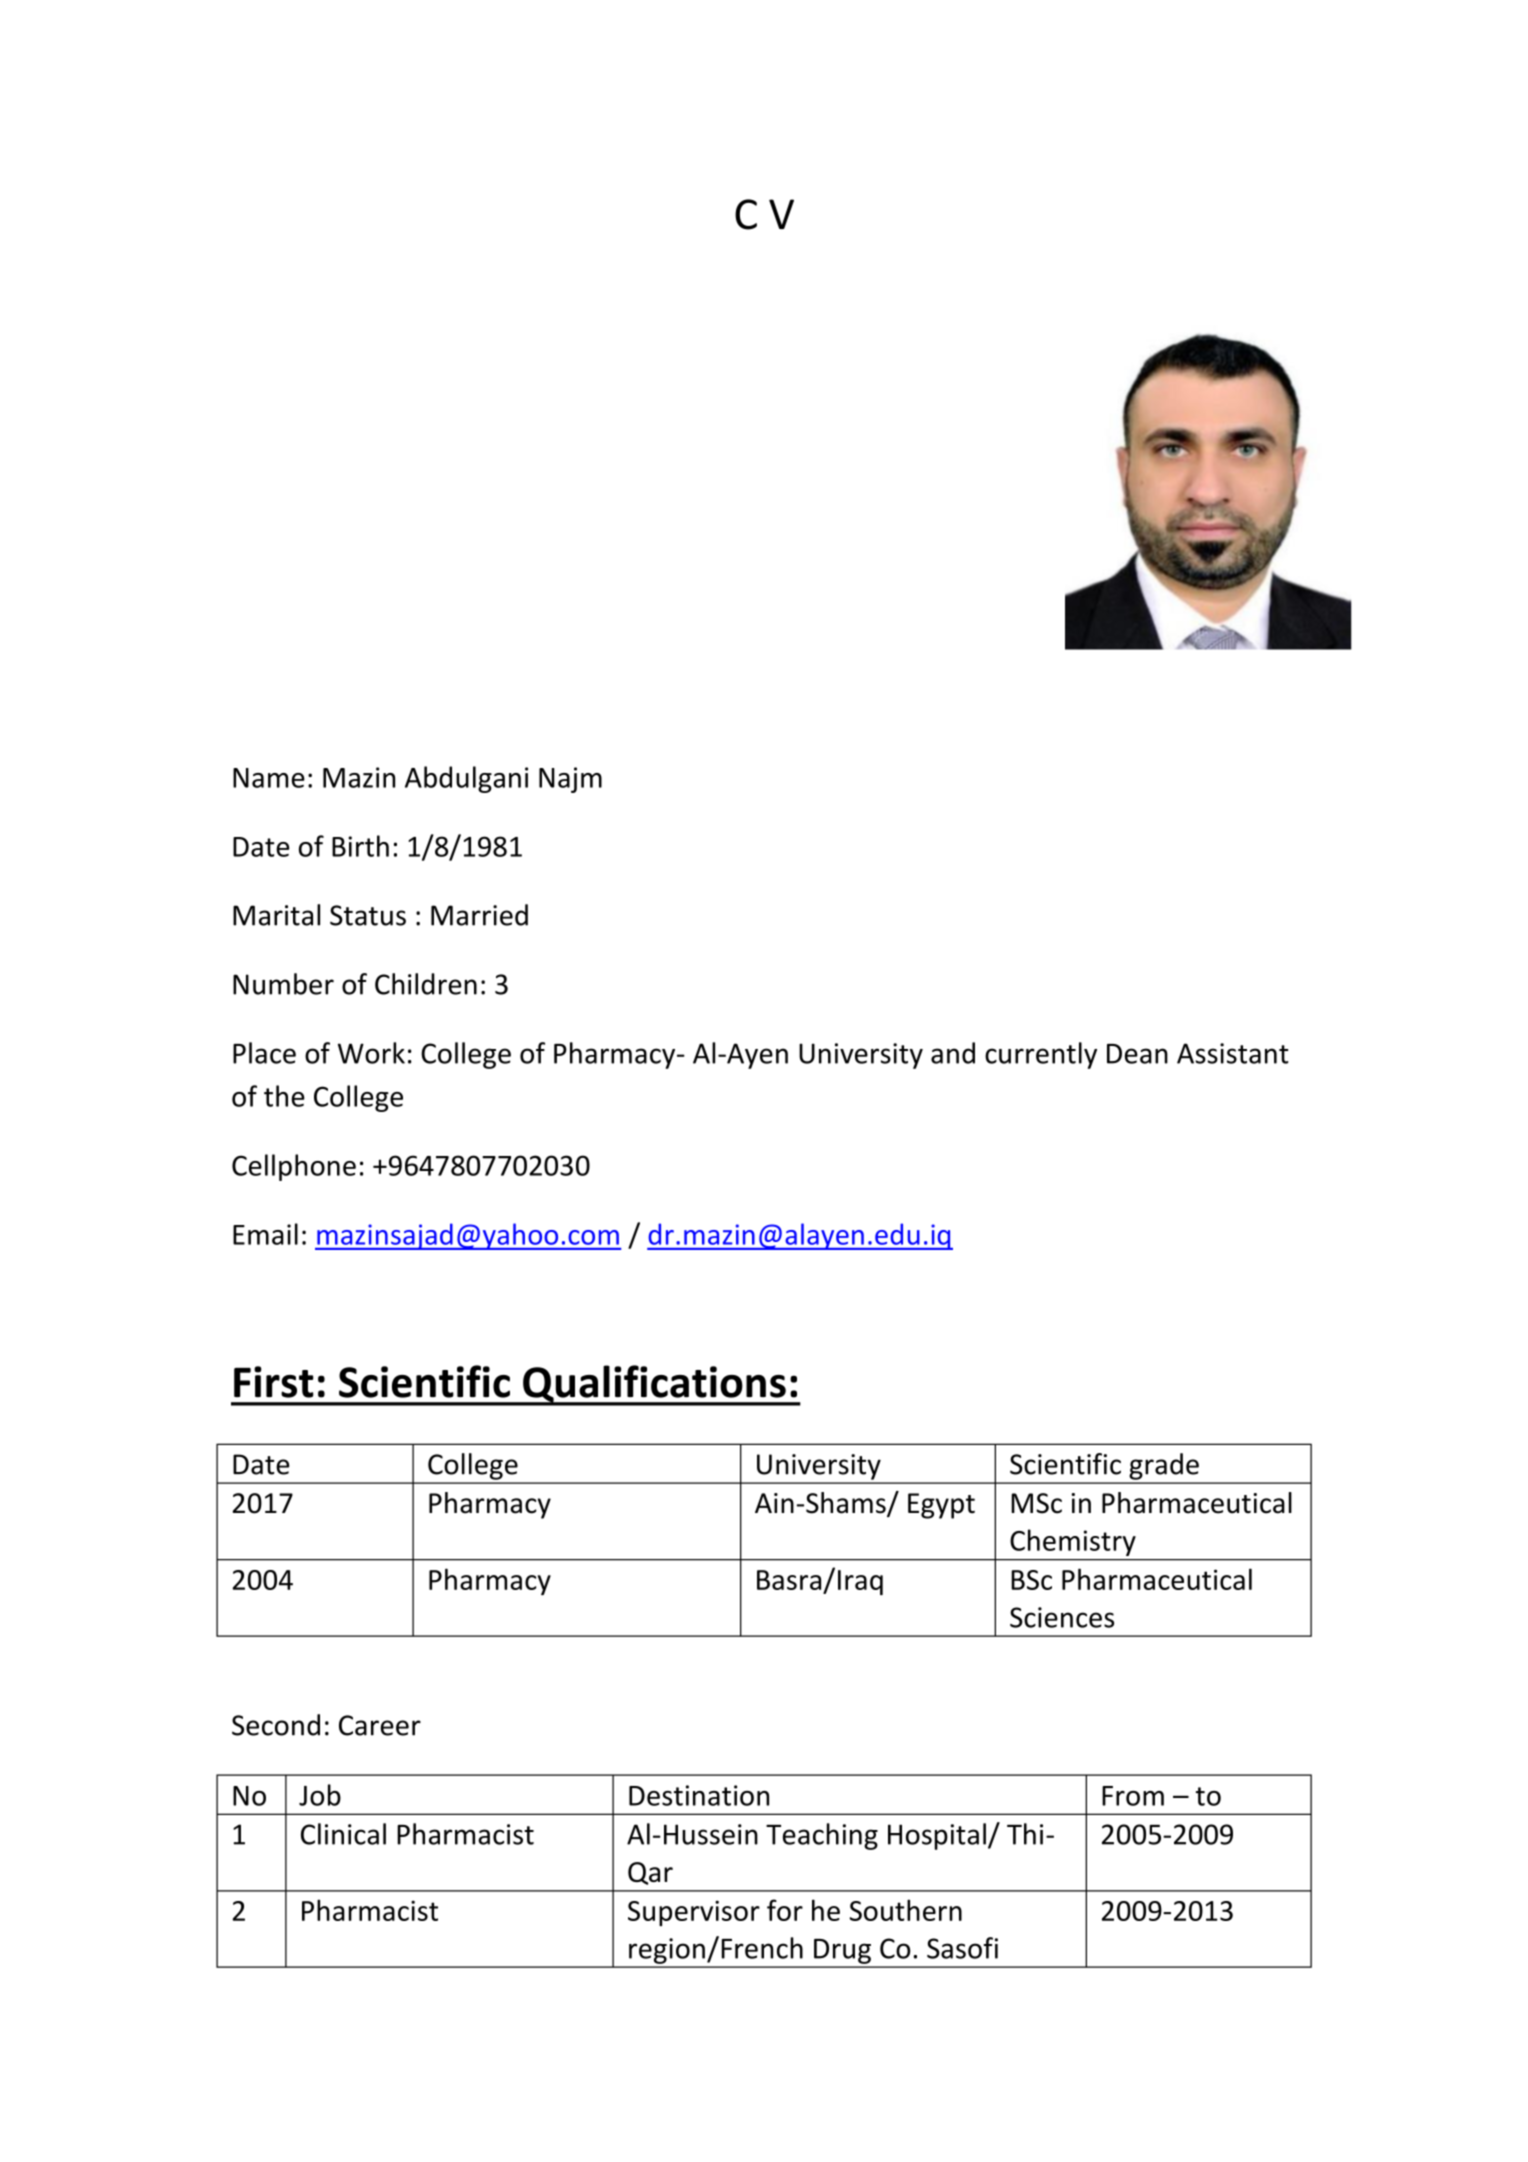 The height and width of the screenshot is (2162, 1528). I want to click on Career, so click(380, 1725).
